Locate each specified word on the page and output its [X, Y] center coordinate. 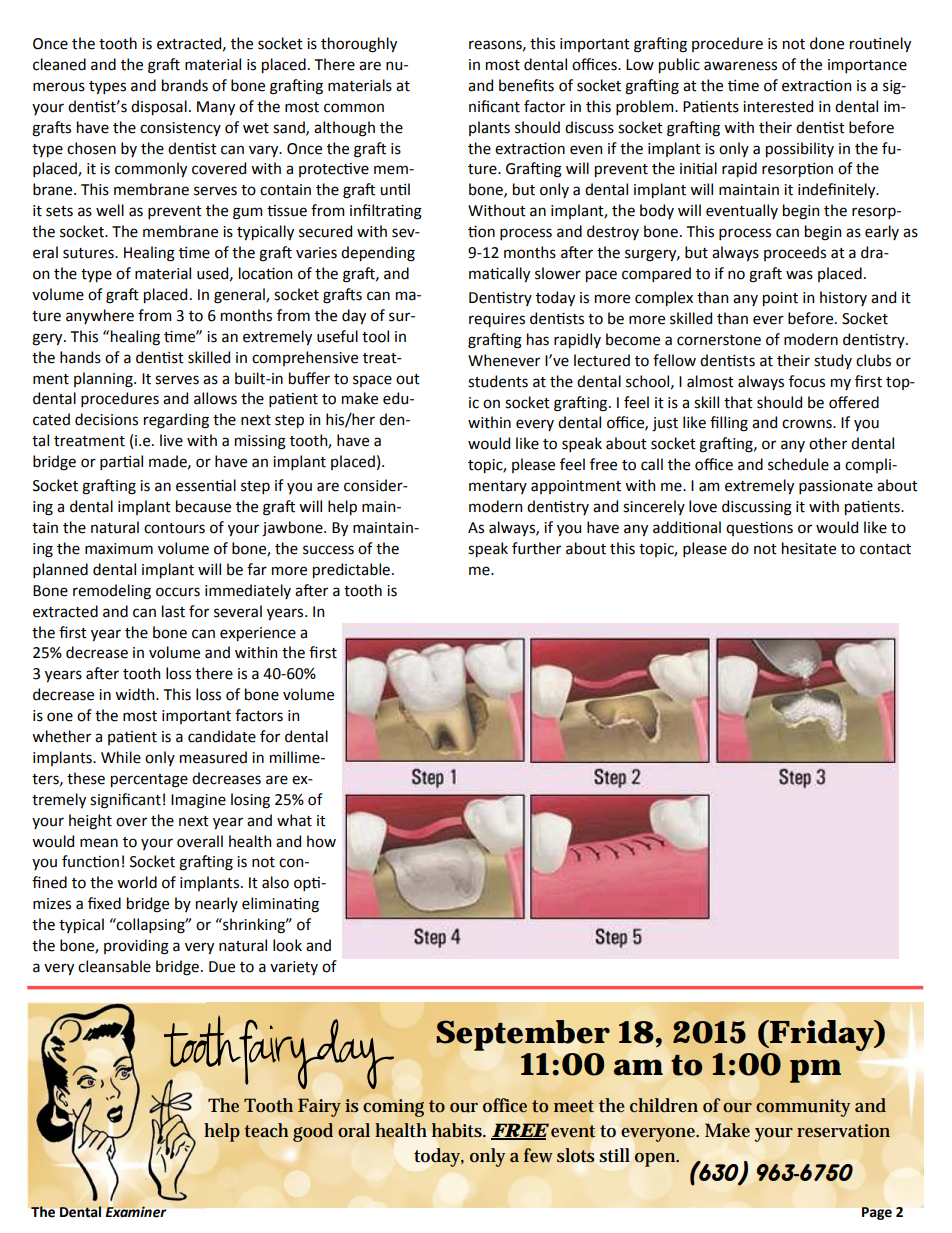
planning [104, 380]
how [321, 841]
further [536, 548]
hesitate [809, 548]
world [137, 882]
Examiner [136, 1211]
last [173, 611]
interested [778, 106]
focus [807, 381]
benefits [526, 85]
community [803, 1108]
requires [497, 320]
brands [185, 85]
